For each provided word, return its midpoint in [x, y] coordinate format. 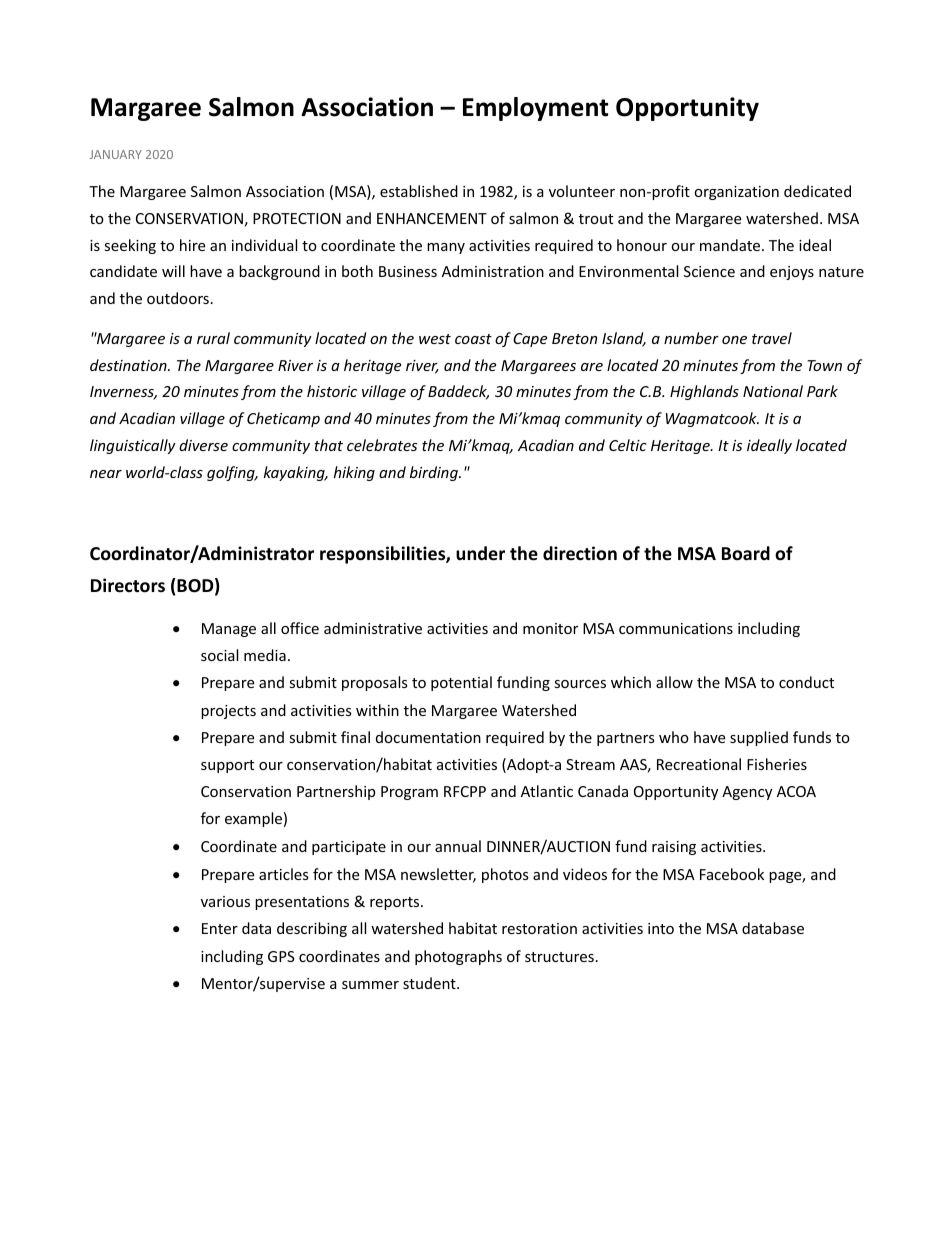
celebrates [382, 445]
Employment [535, 109]
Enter [220, 928]
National [773, 391]
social [219, 655]
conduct [806, 682]
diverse [203, 445]
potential [461, 683]
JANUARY [116, 154]
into [661, 928]
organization [736, 193]
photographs [458, 957]
